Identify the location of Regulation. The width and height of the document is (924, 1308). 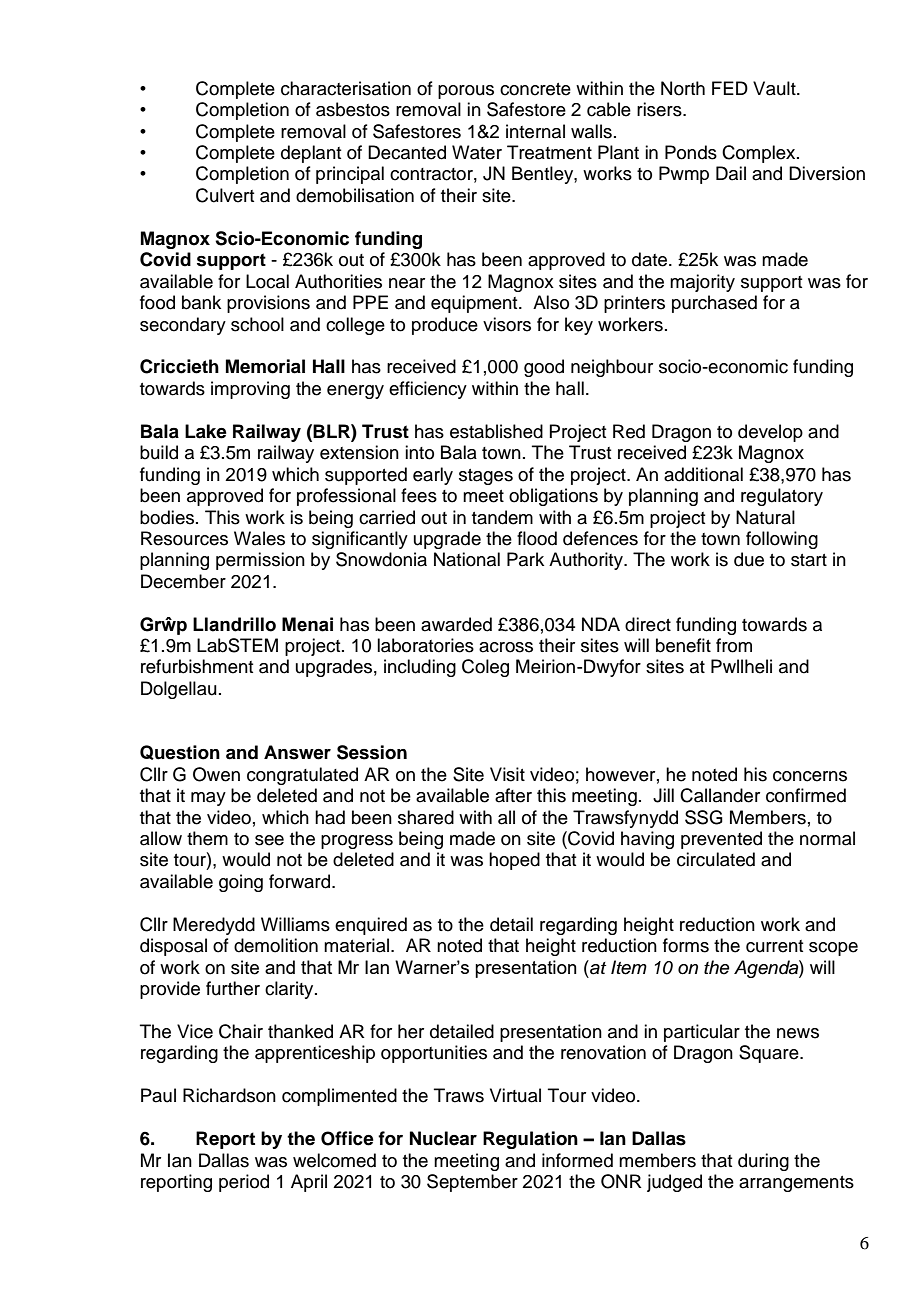
(530, 1140).
